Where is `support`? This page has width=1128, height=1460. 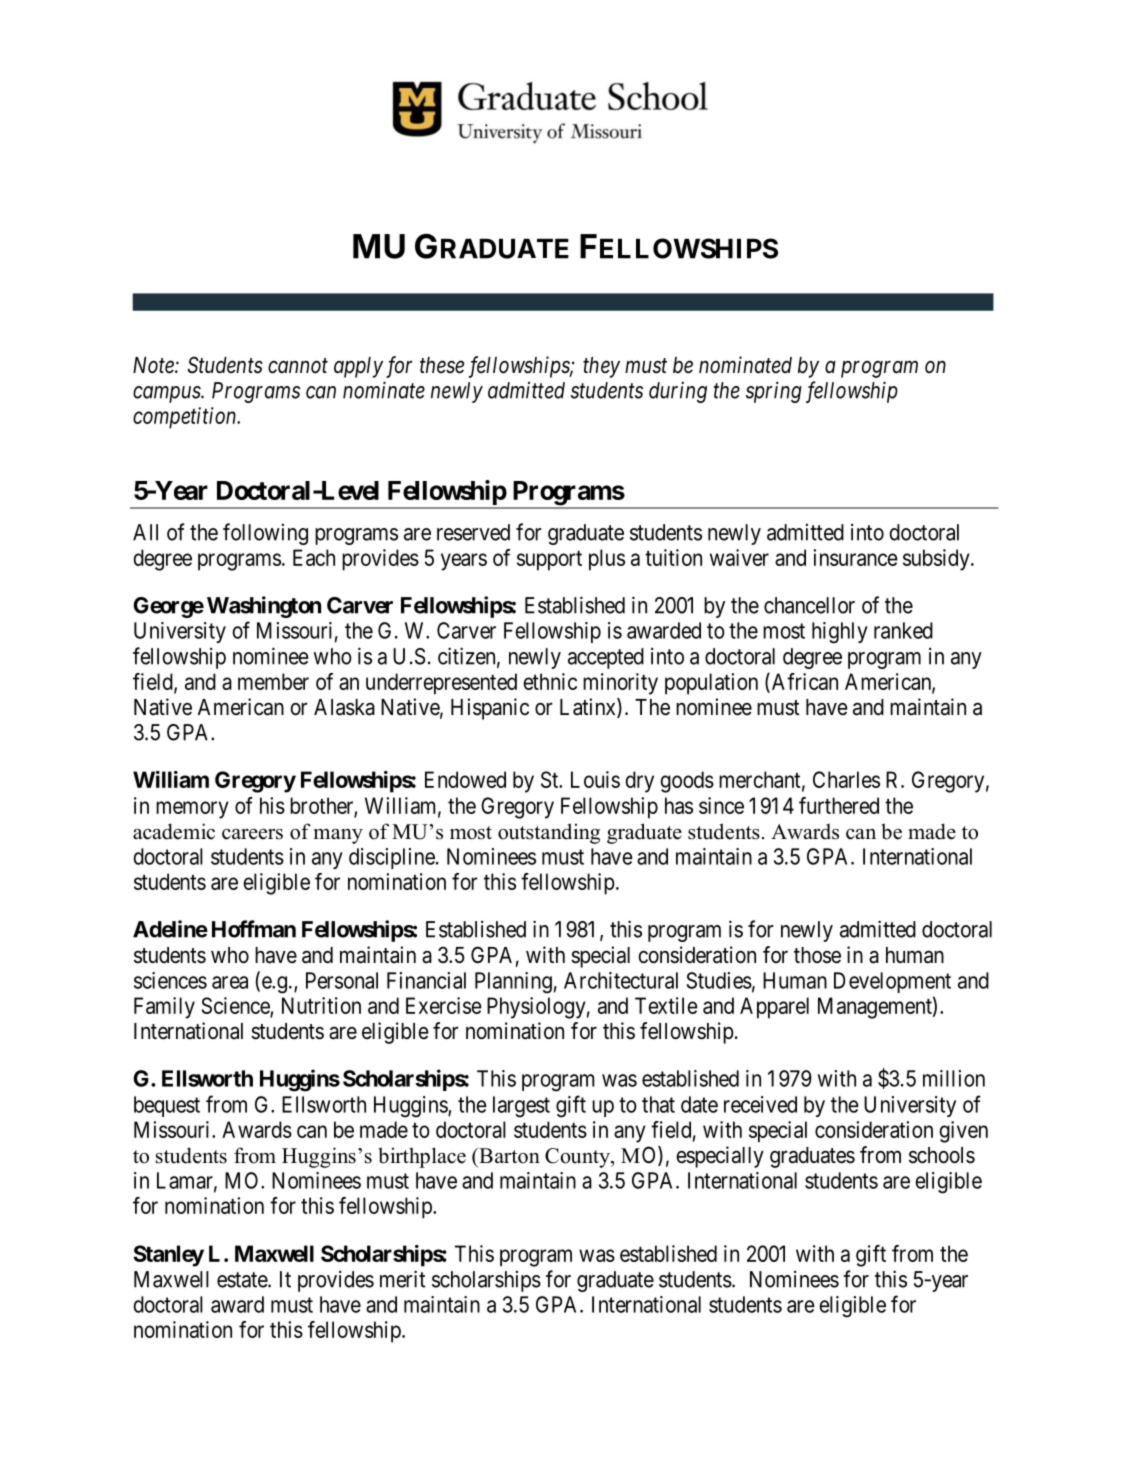 support is located at coordinates (549, 560).
